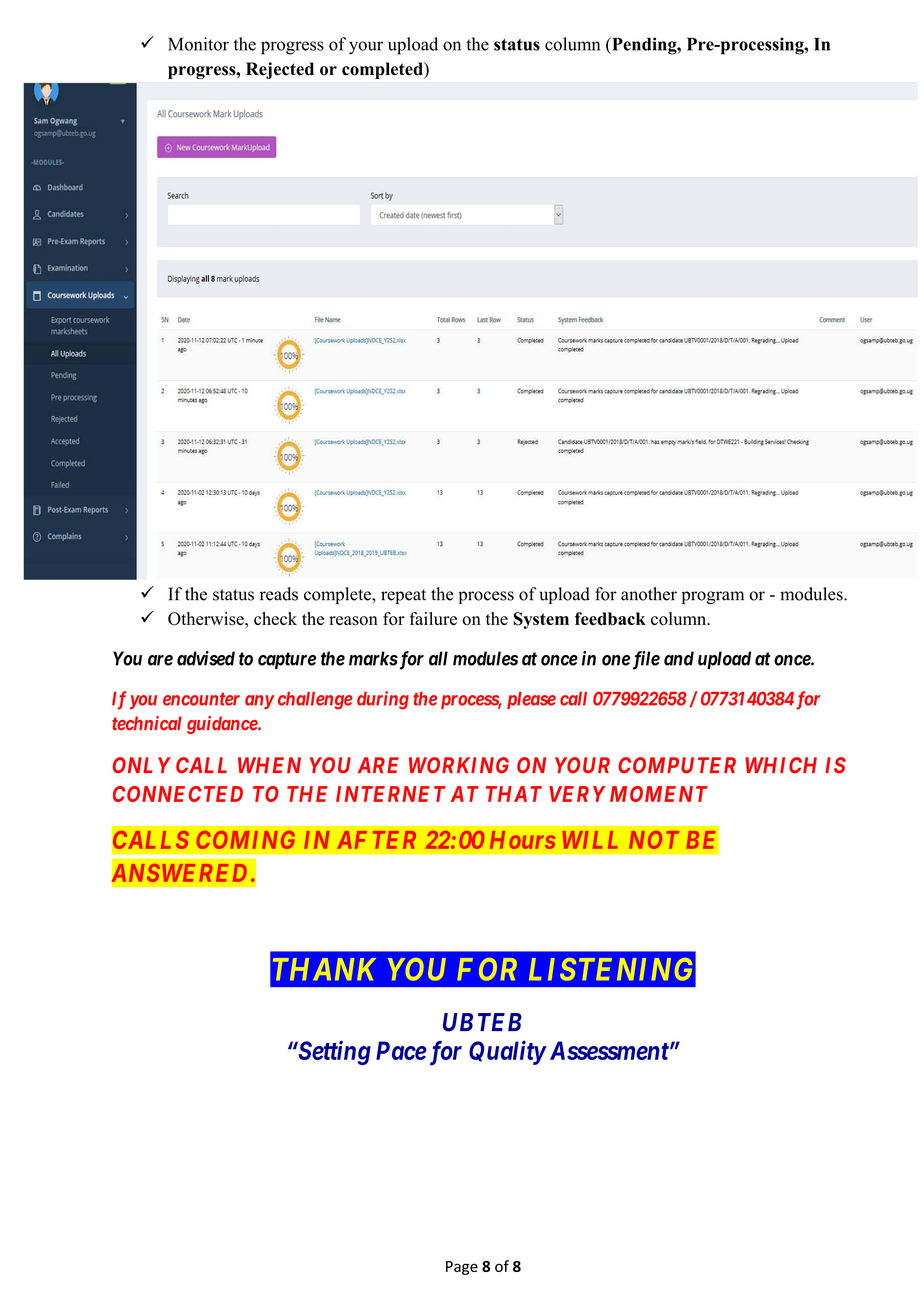  Describe the element at coordinates (401, 1050) in the page. I see `Pace` at that location.
